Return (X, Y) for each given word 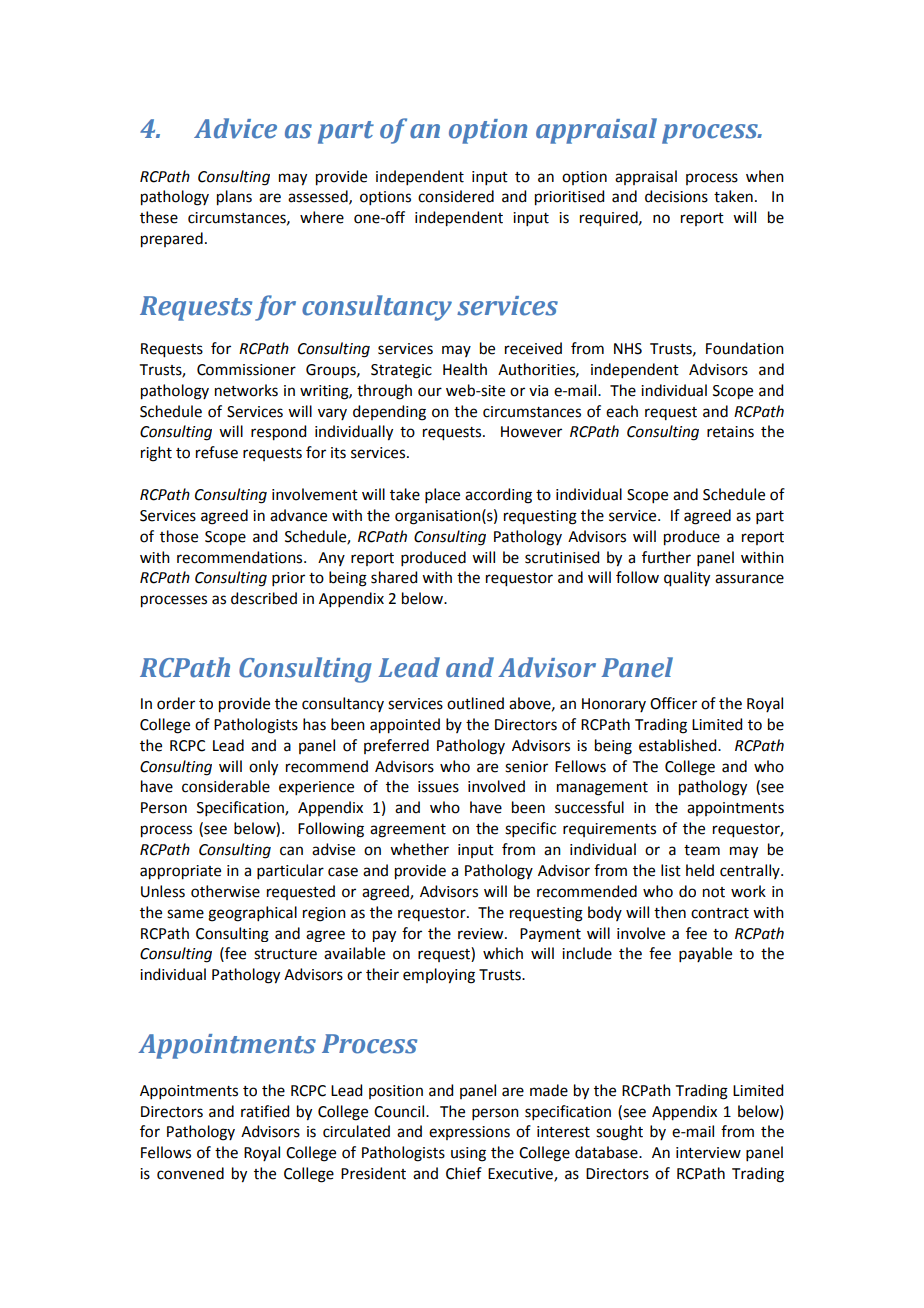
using (468, 1154)
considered (456, 196)
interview (708, 1153)
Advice (235, 128)
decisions (676, 196)
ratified (265, 1111)
